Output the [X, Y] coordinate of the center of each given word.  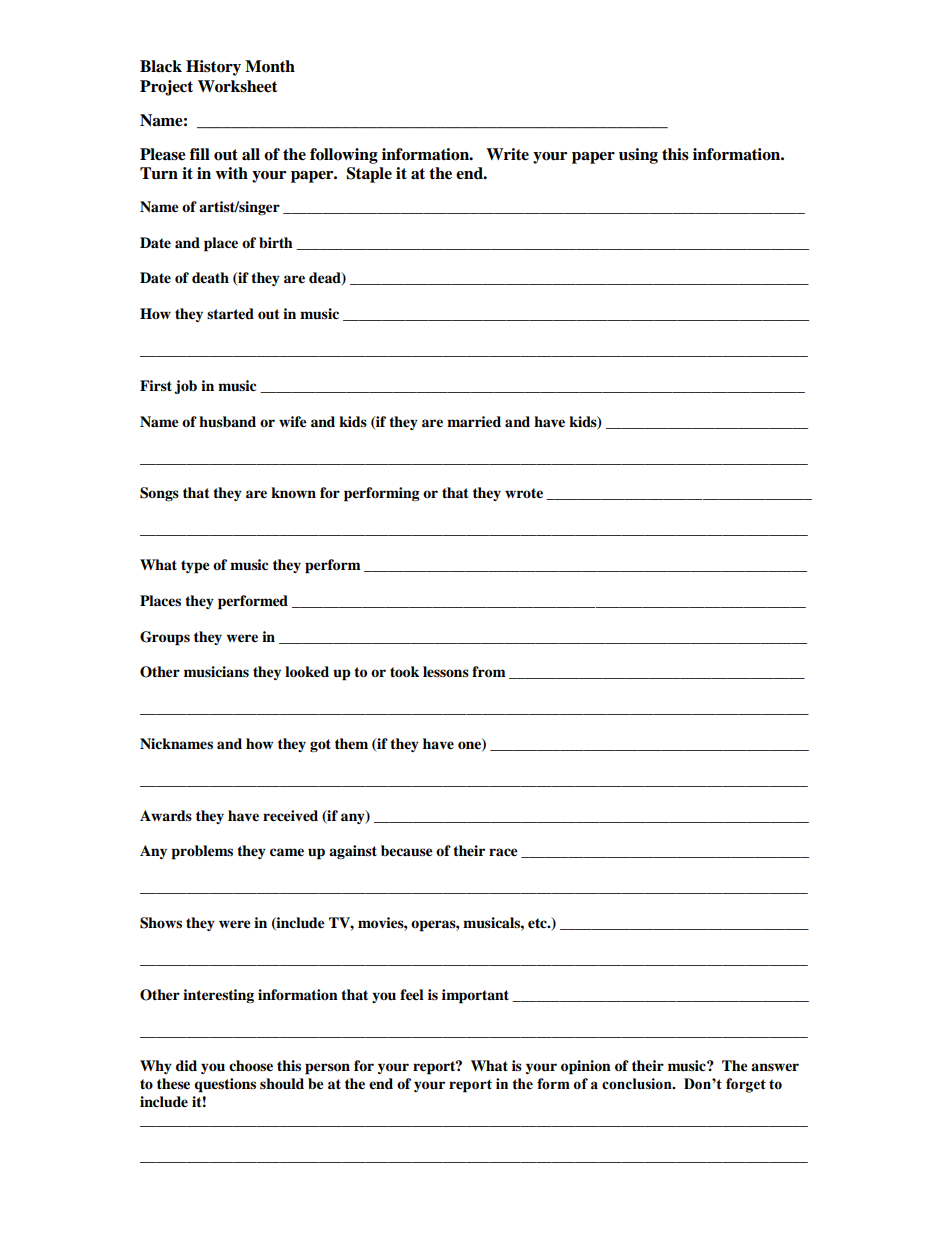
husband [227, 421]
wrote [524, 493]
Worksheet [238, 86]
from [489, 672]
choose [251, 1066]
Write [507, 154]
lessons [446, 672]
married [474, 422]
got [320, 745]
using [638, 156]
